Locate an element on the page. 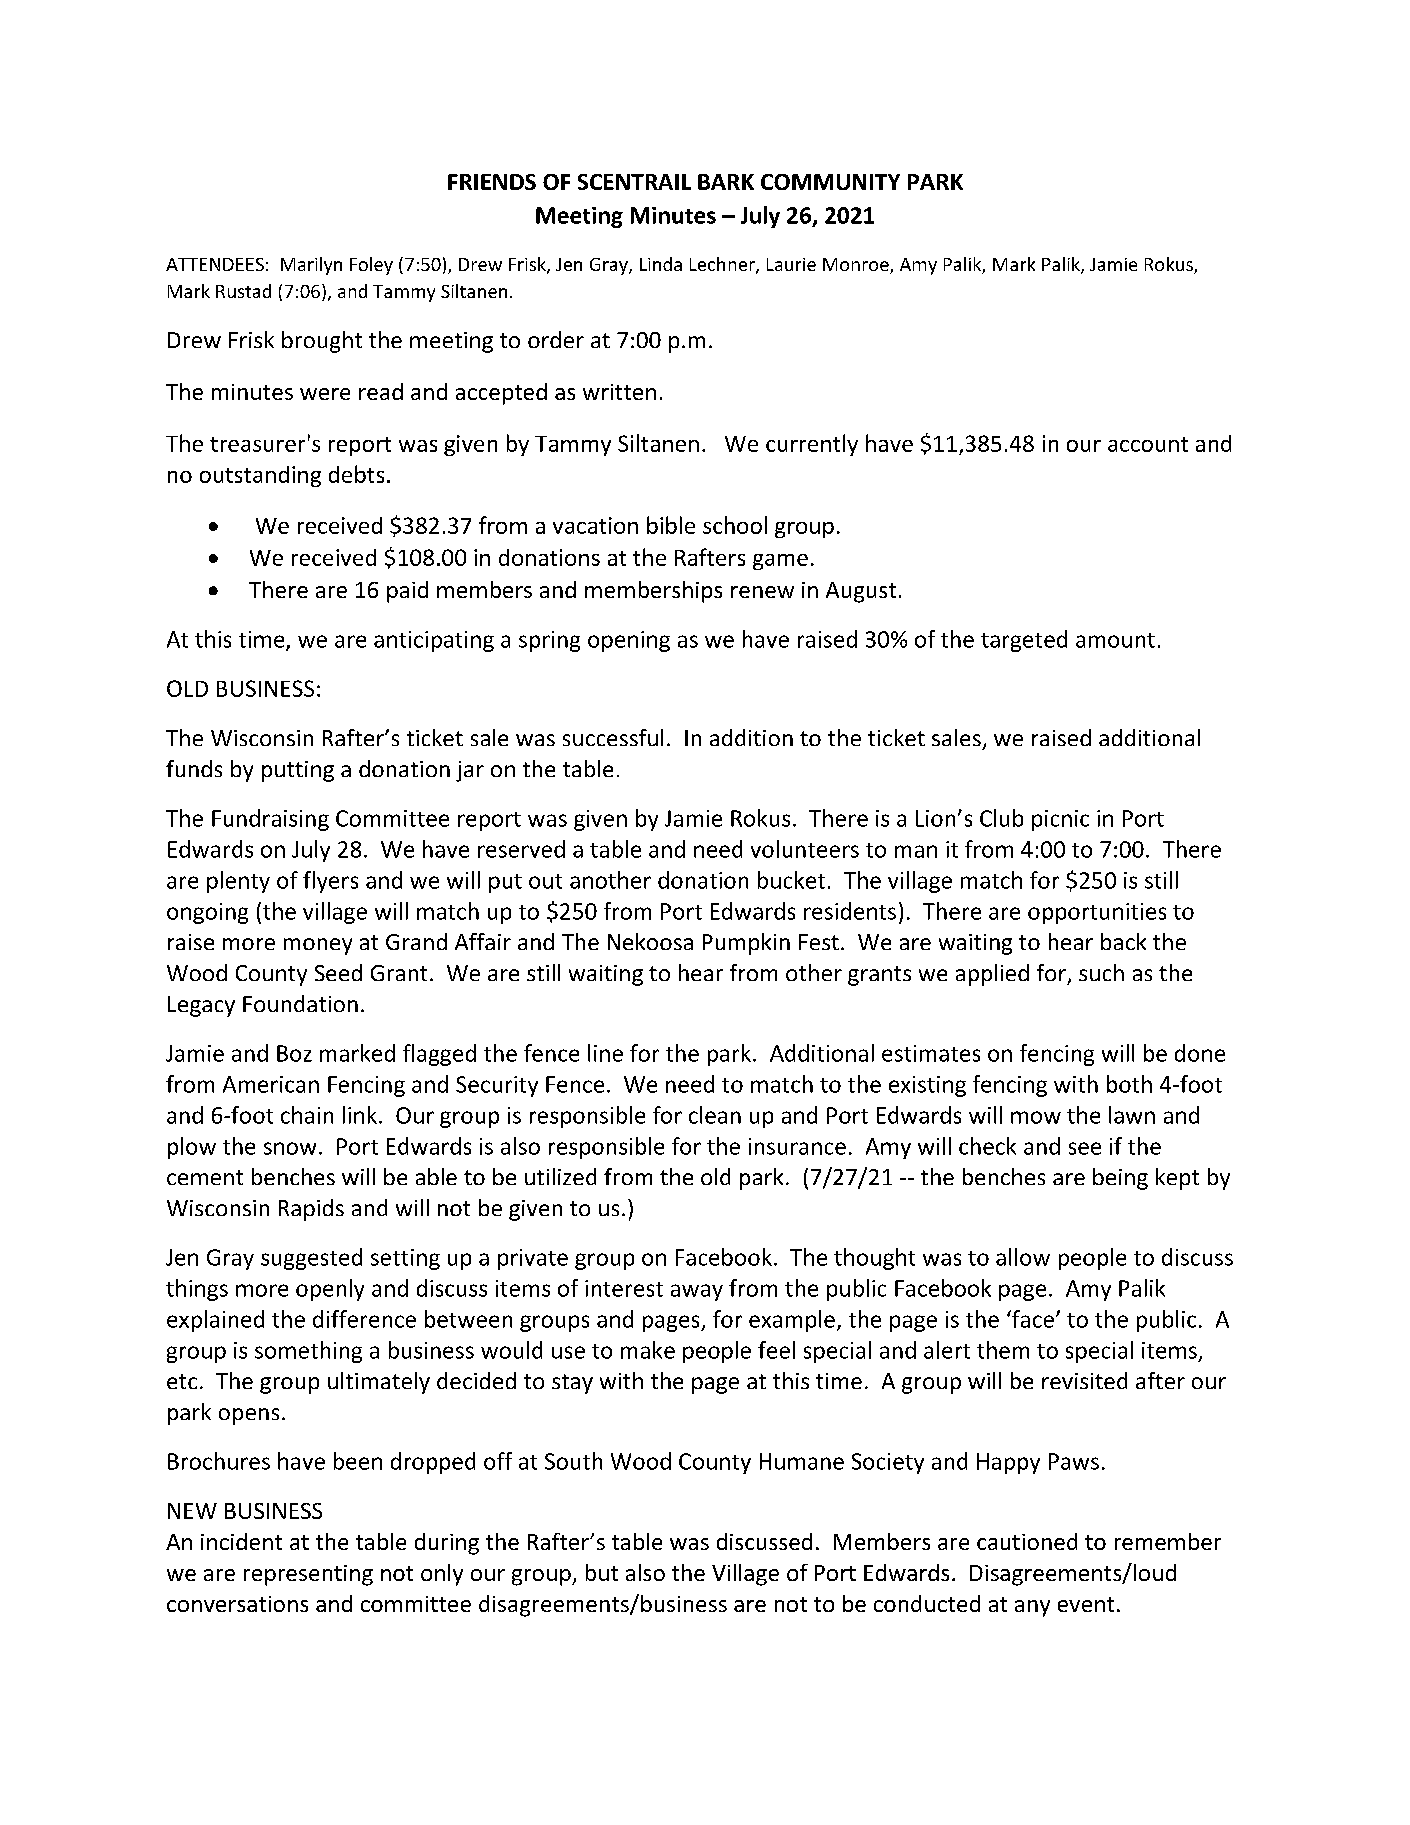  Linda is located at coordinates (661, 264).
